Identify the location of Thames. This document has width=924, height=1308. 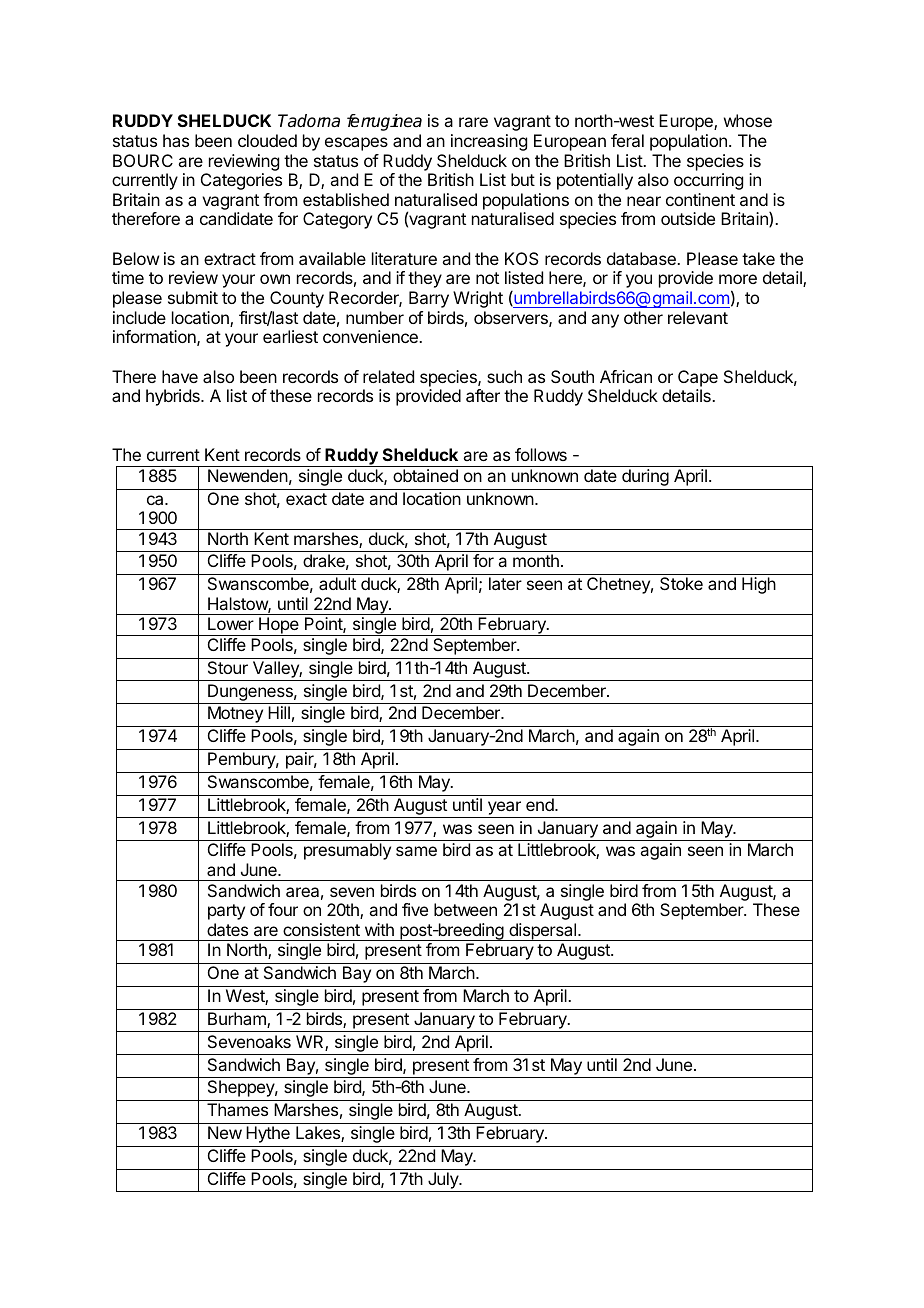
(237, 1109).
